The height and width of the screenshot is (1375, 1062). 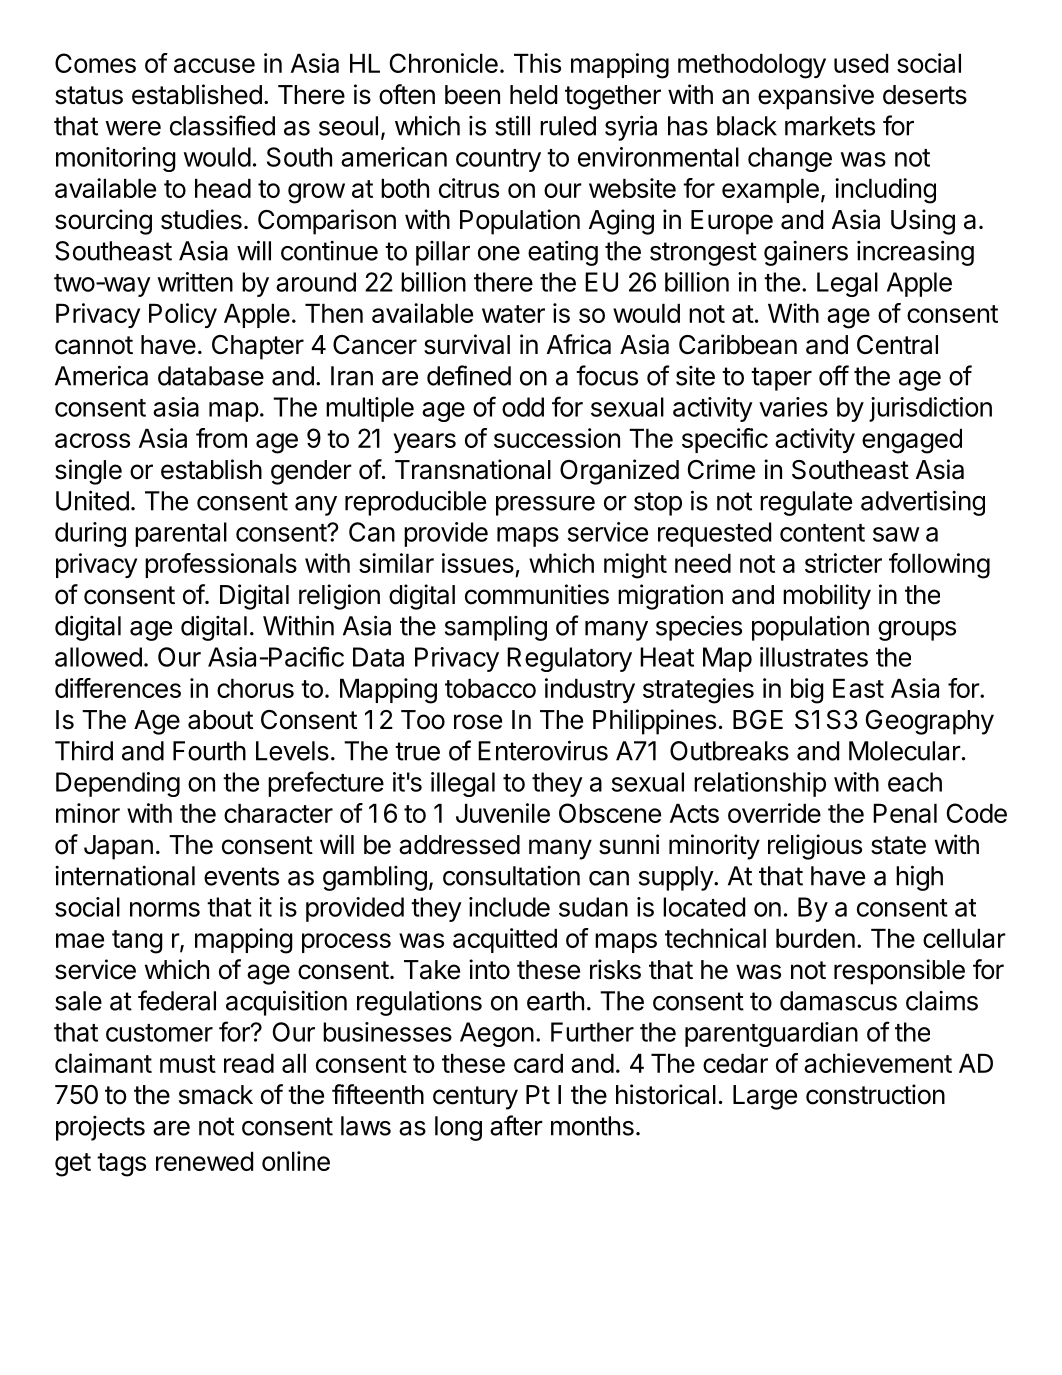 What do you see at coordinates (214, 65) in the screenshot?
I see `accuse` at bounding box center [214, 65].
